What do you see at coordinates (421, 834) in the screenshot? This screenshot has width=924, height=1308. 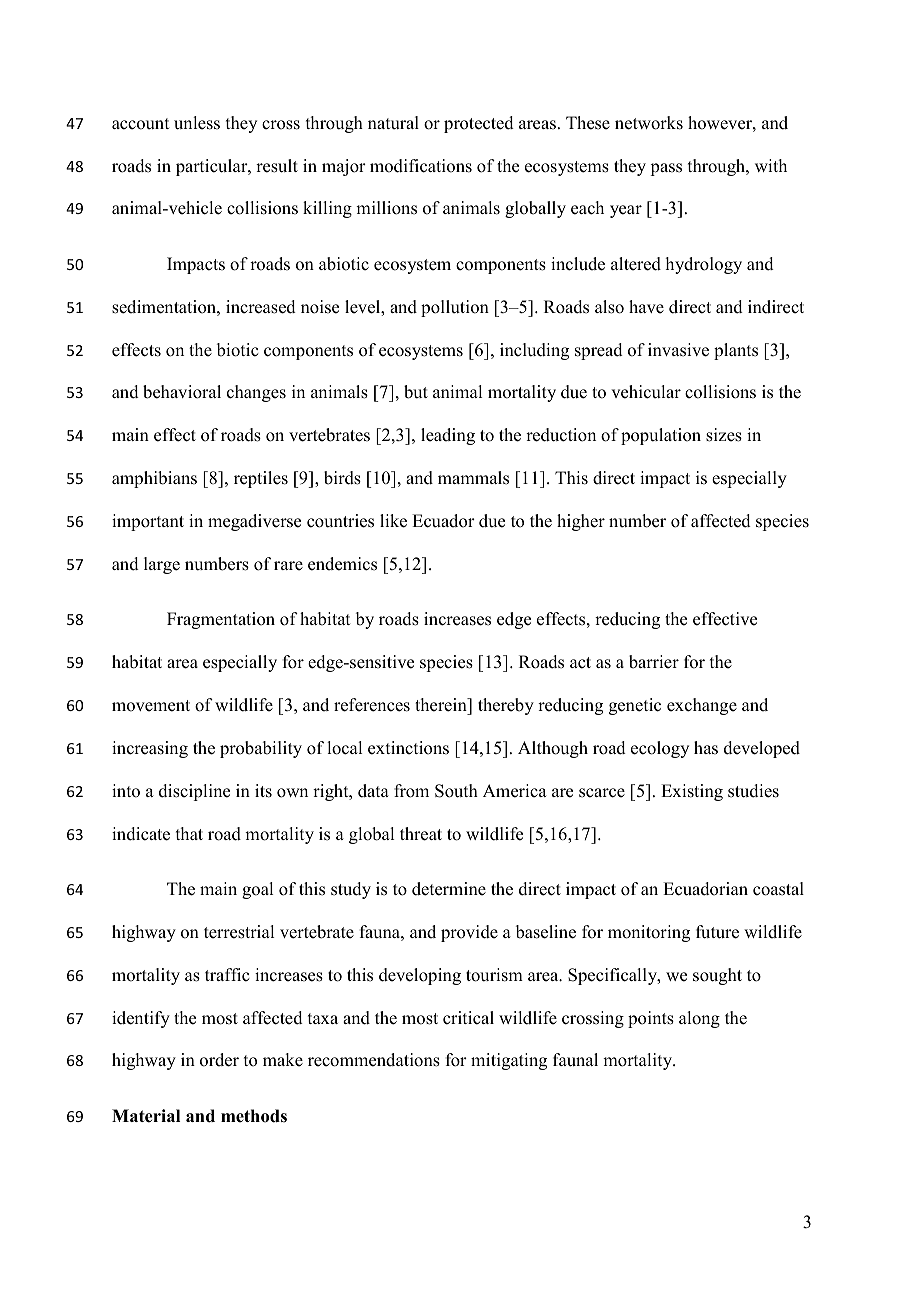 I see `threat` at bounding box center [421, 834].
